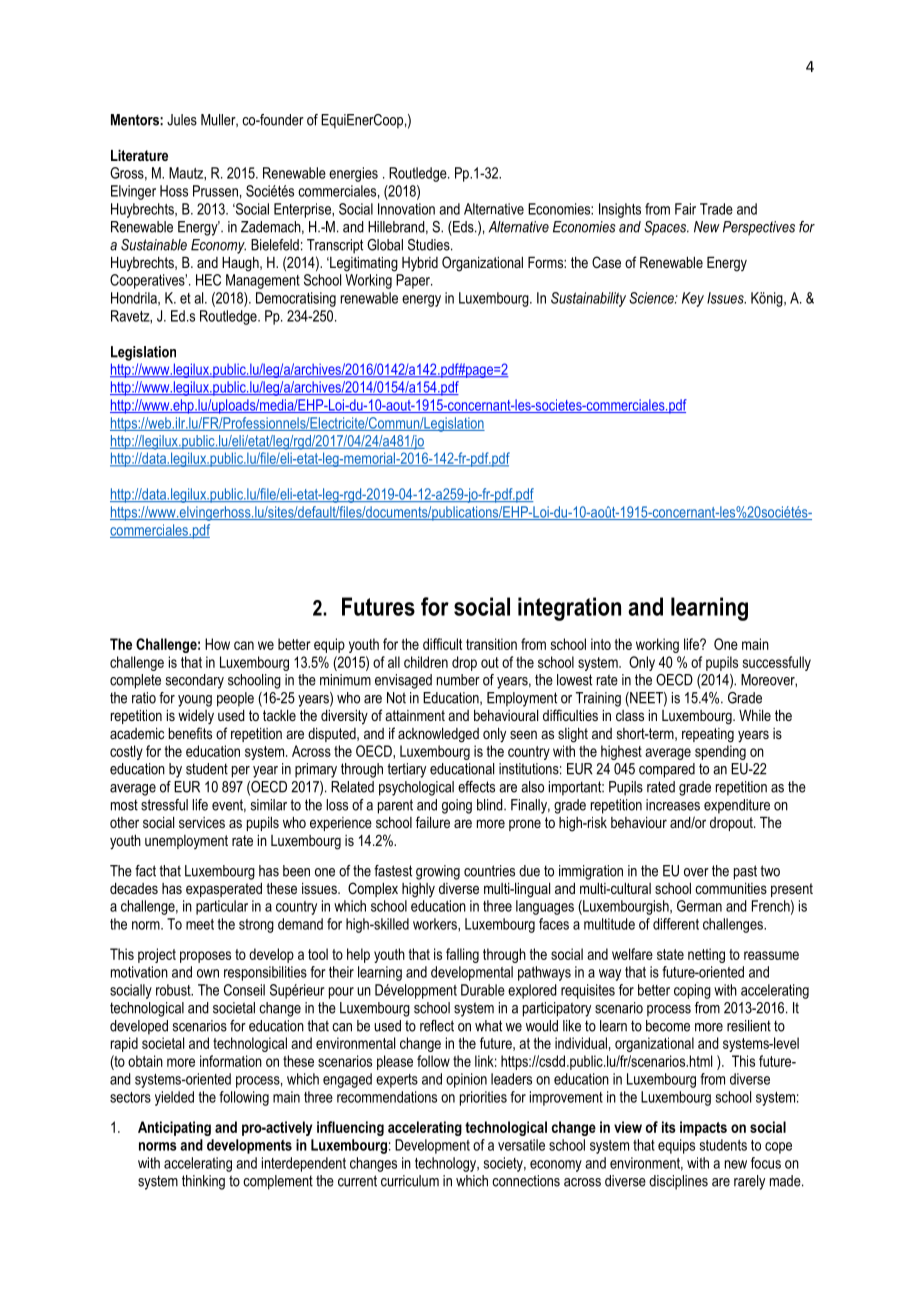 This page has height=1308, width=924. I want to click on Trade, so click(716, 209).
